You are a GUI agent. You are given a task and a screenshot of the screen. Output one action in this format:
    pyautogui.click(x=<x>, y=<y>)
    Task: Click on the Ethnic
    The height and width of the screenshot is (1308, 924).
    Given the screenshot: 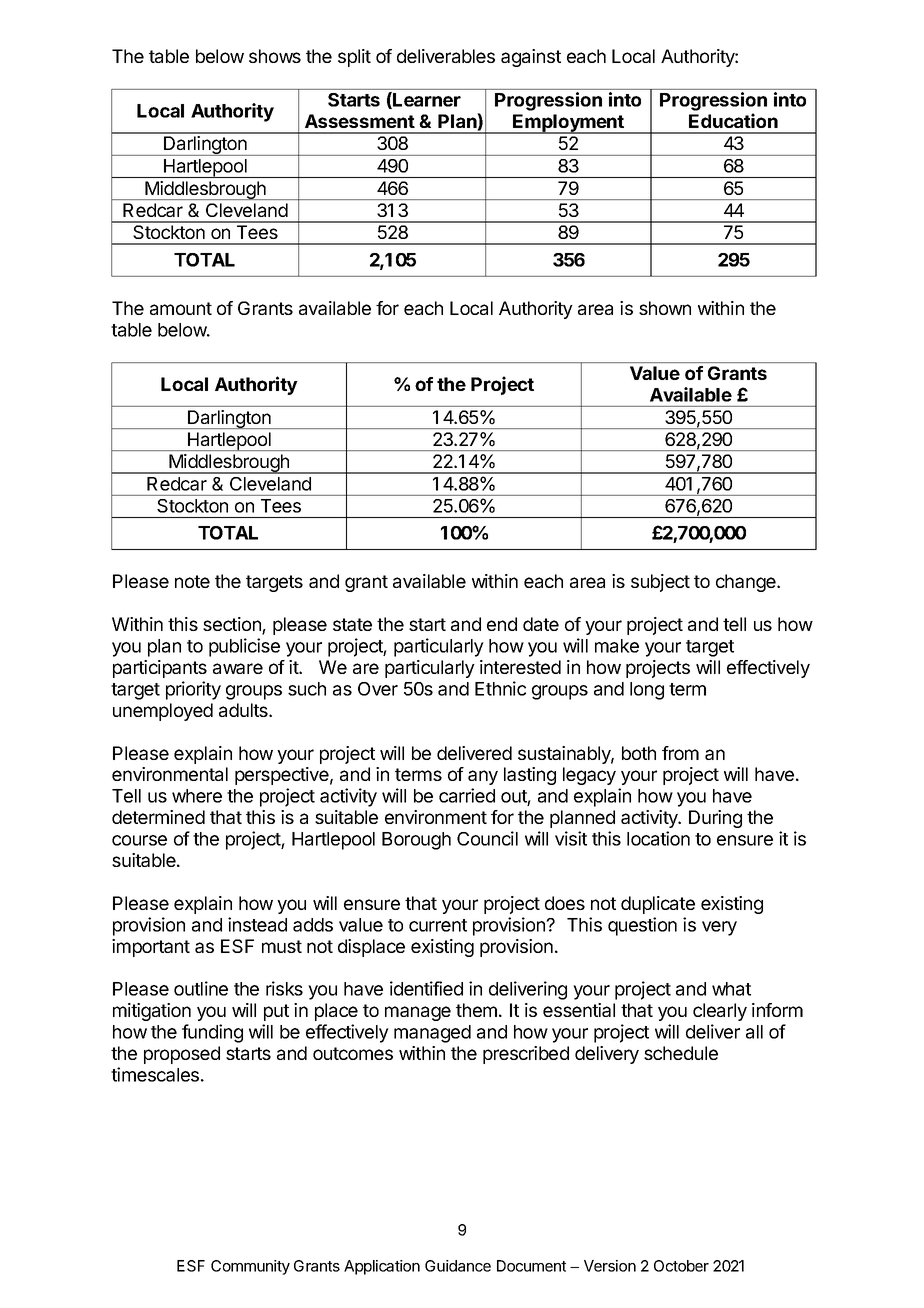 What is the action you would take?
    pyautogui.click(x=500, y=688)
